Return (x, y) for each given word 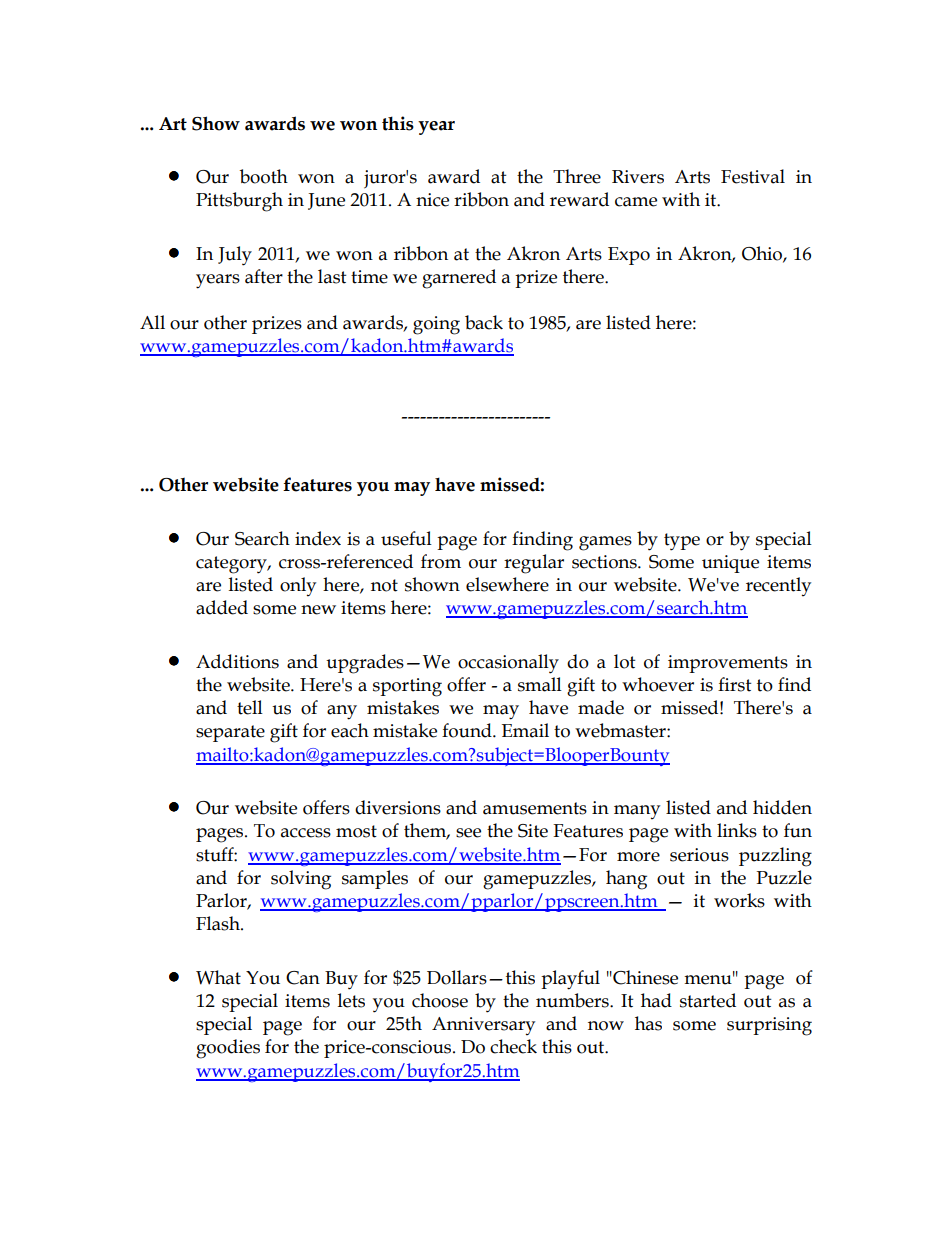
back (484, 322)
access (306, 833)
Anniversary (483, 1026)
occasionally (508, 664)
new (318, 610)
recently (778, 586)
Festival (753, 176)
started (708, 1000)
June (326, 201)
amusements (535, 808)
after (264, 276)
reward (579, 199)
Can (303, 978)
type (682, 542)
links (737, 830)
